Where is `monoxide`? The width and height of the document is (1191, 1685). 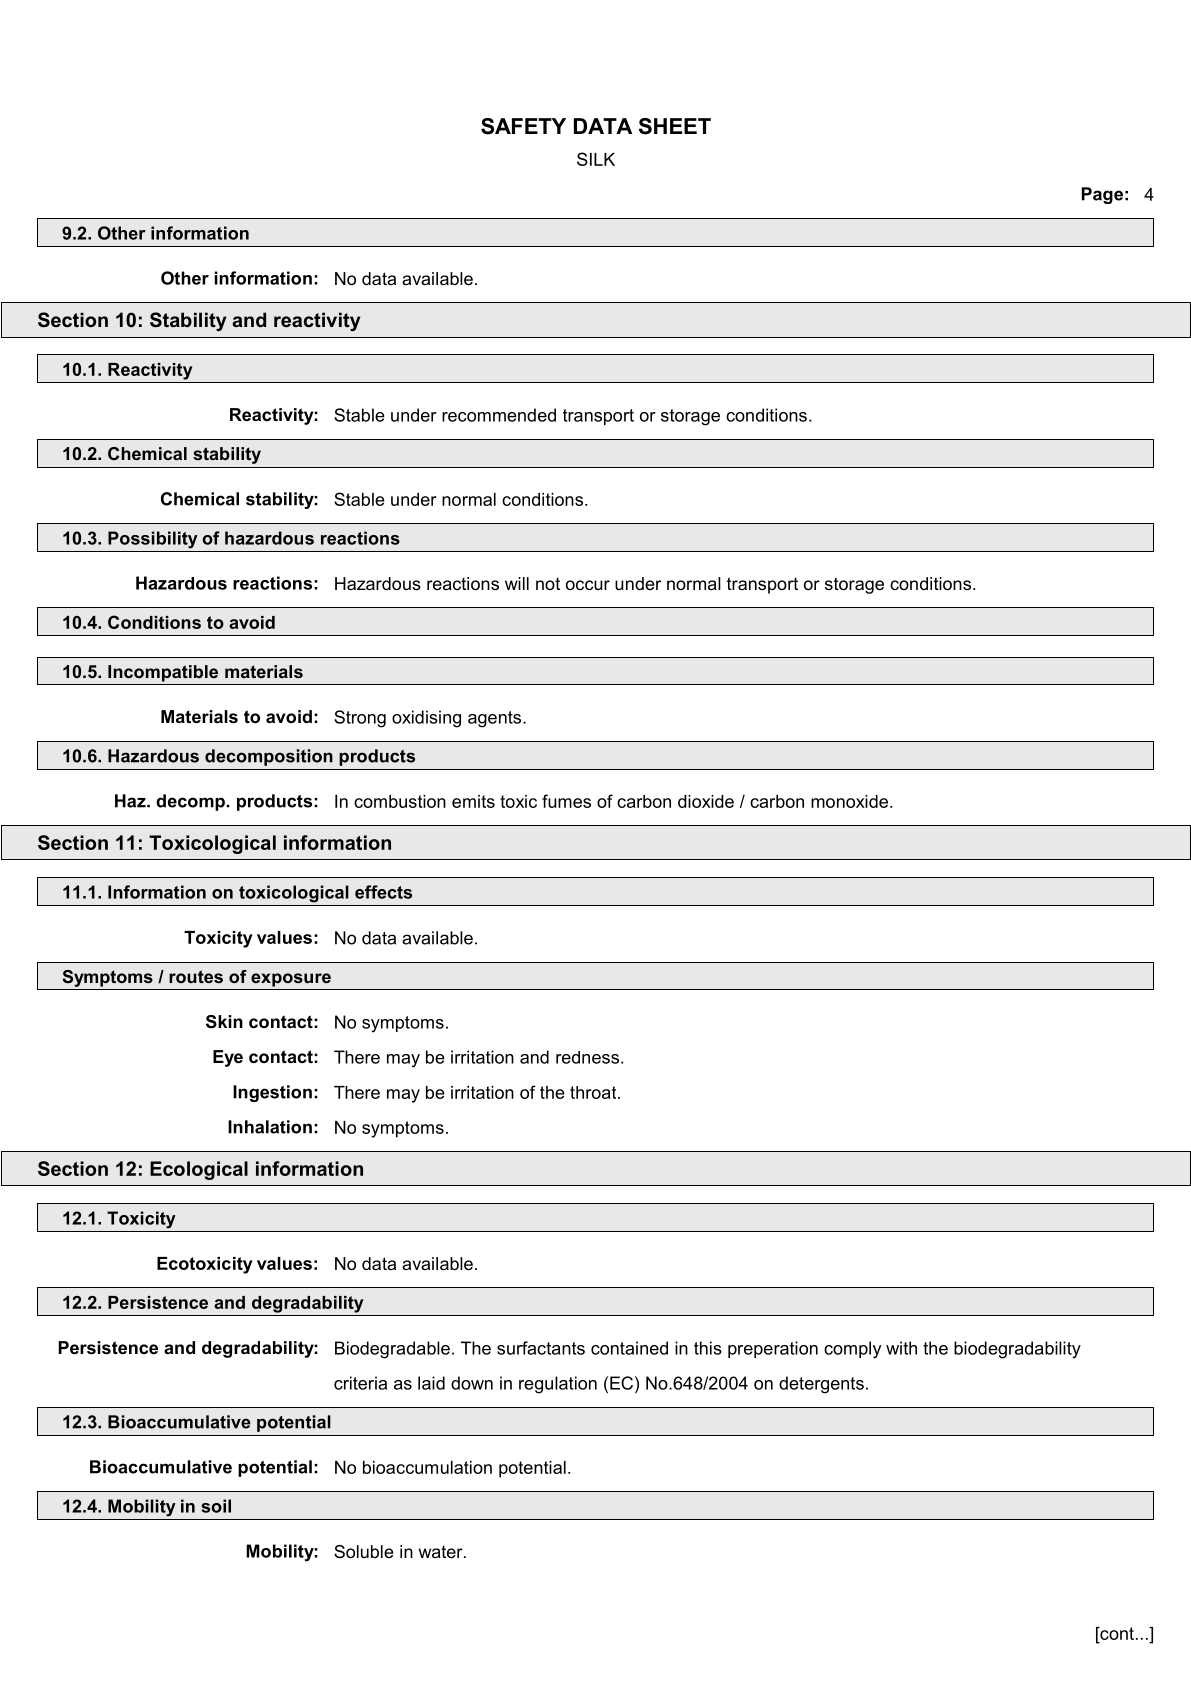 monoxide is located at coordinates (849, 801).
